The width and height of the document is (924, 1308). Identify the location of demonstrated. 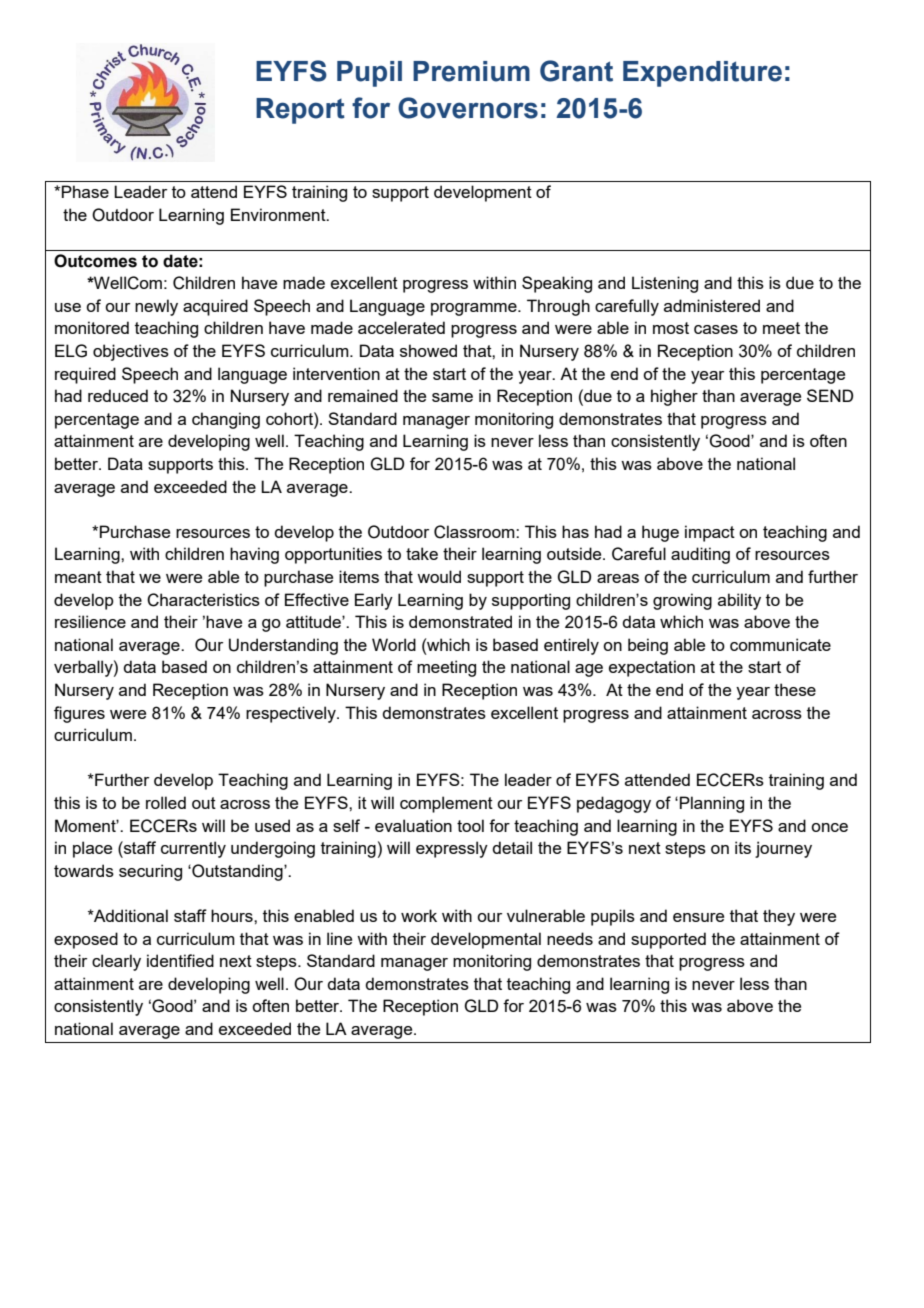
(460, 621).
